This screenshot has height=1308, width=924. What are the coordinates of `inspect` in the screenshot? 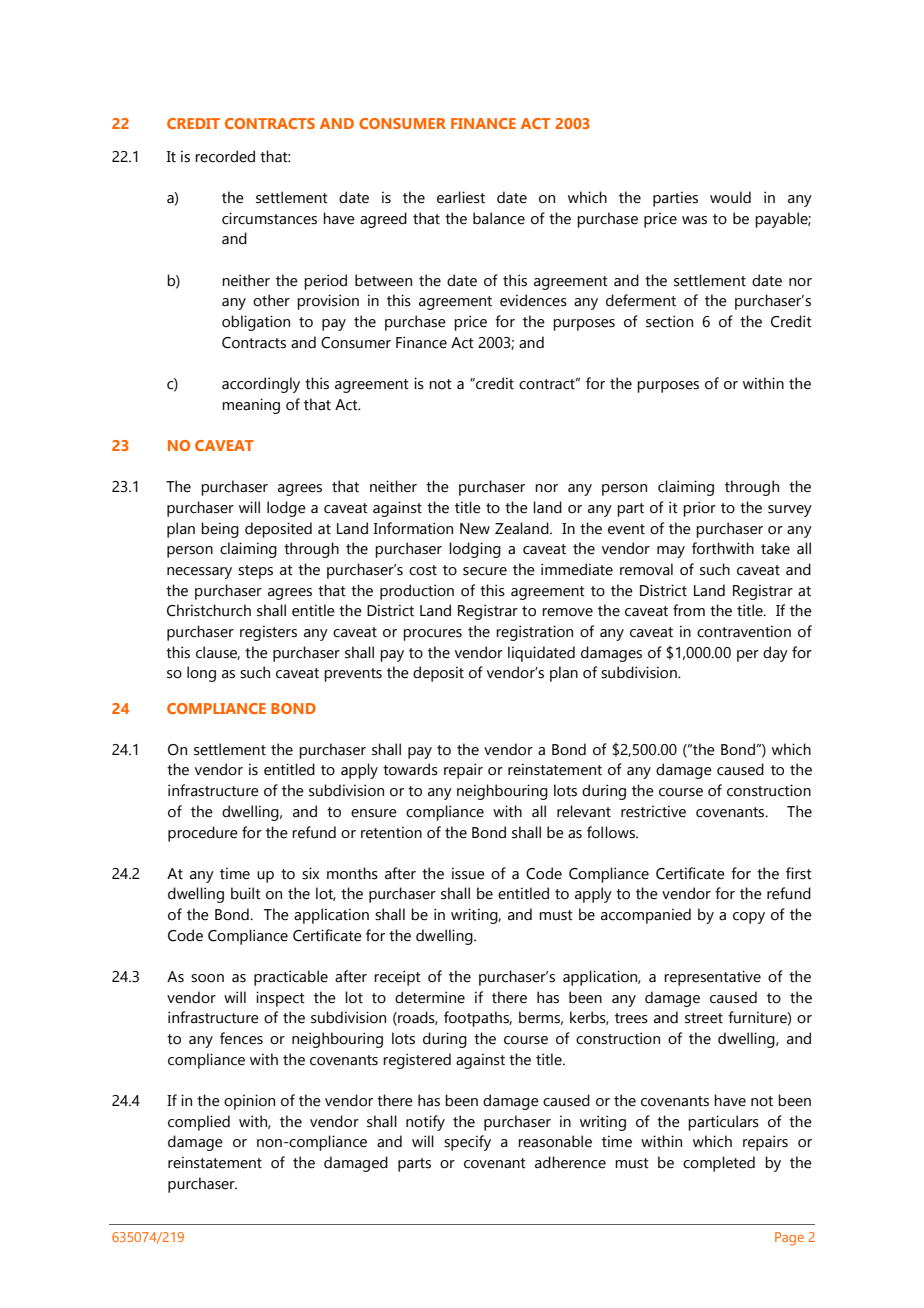 It's located at (280, 999).
